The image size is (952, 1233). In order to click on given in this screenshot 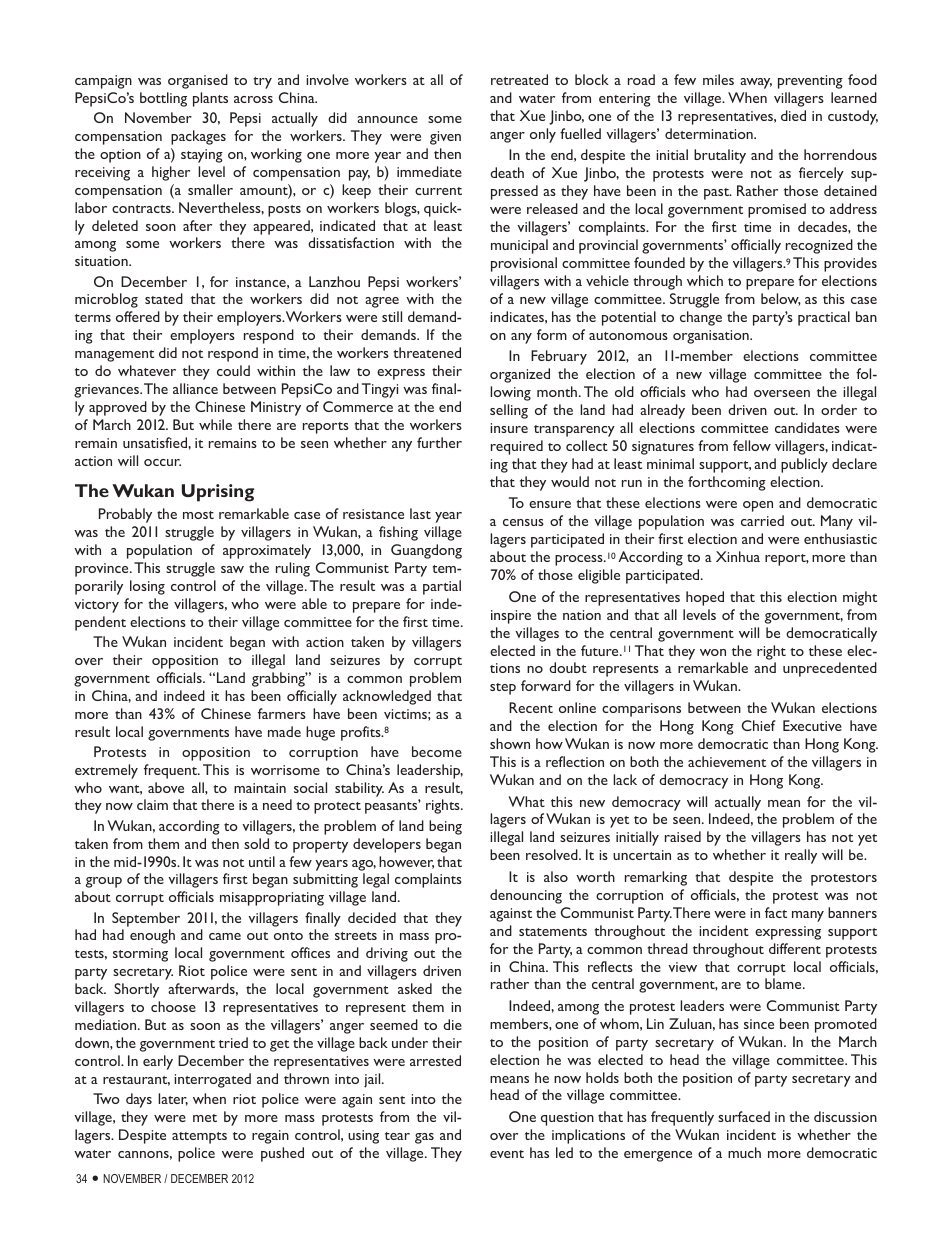, I will do `click(445, 138)`.
